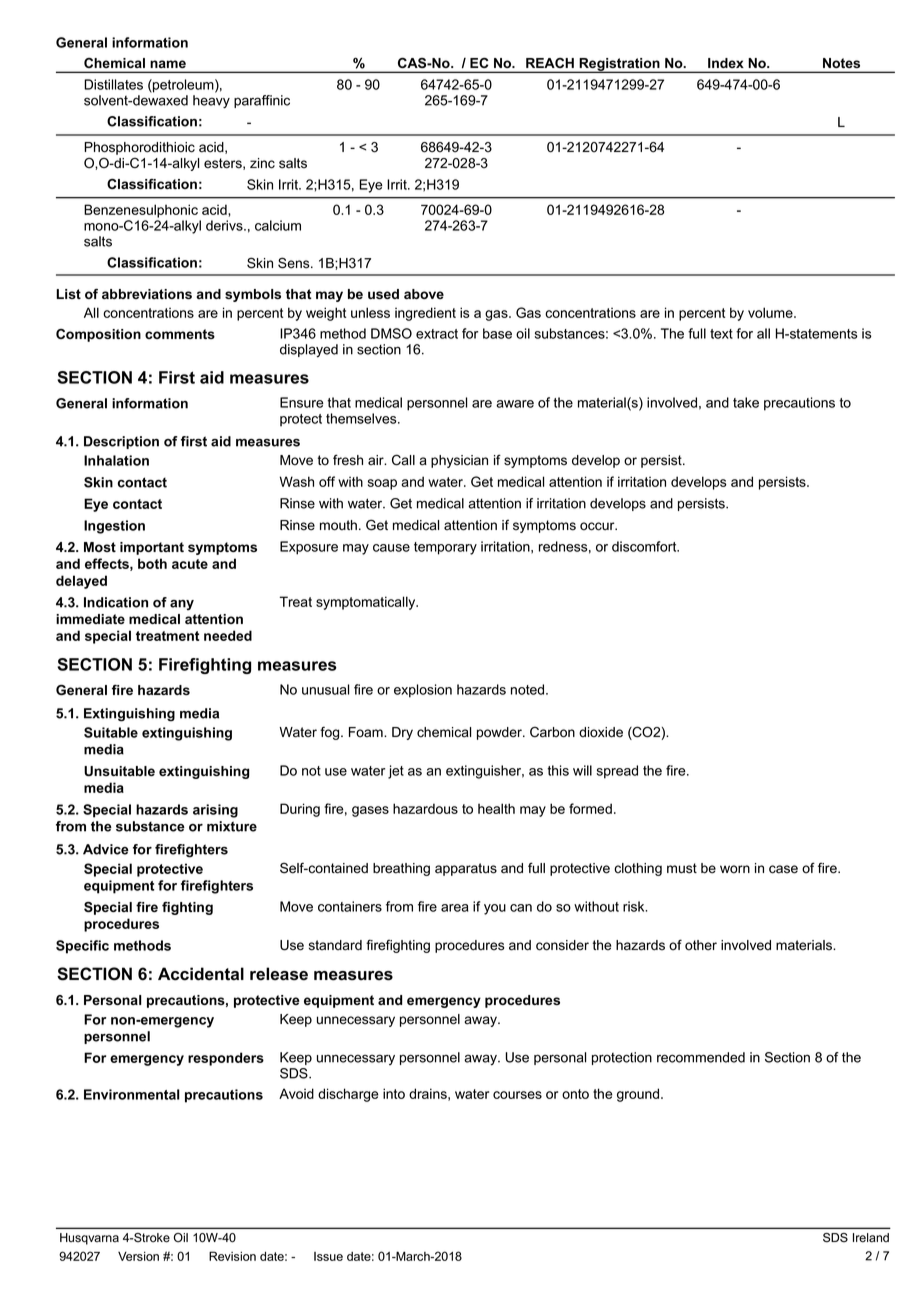  What do you see at coordinates (138, 1256) in the screenshot?
I see `Version` at bounding box center [138, 1256].
